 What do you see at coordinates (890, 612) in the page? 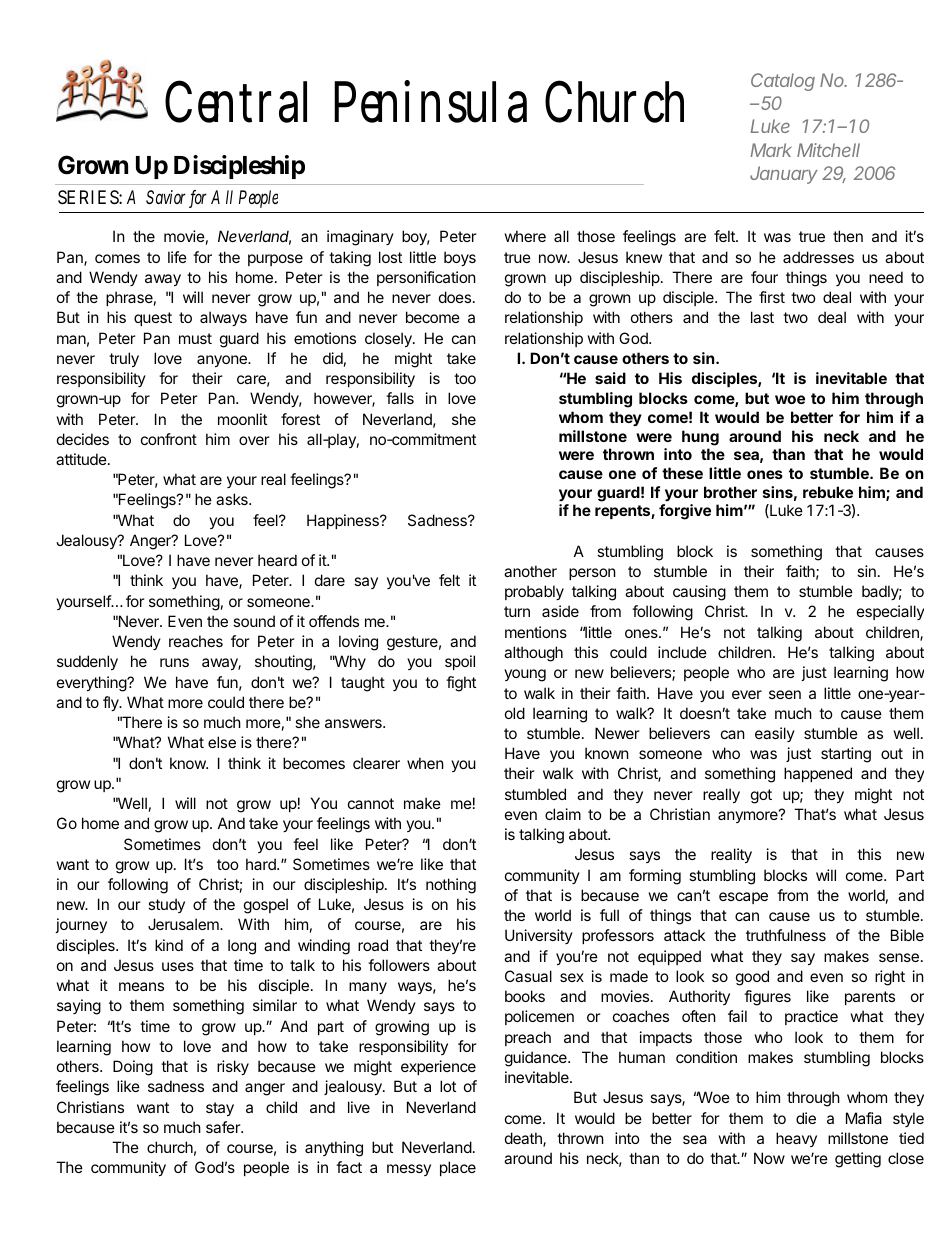
I see `especially` at bounding box center [890, 612].
